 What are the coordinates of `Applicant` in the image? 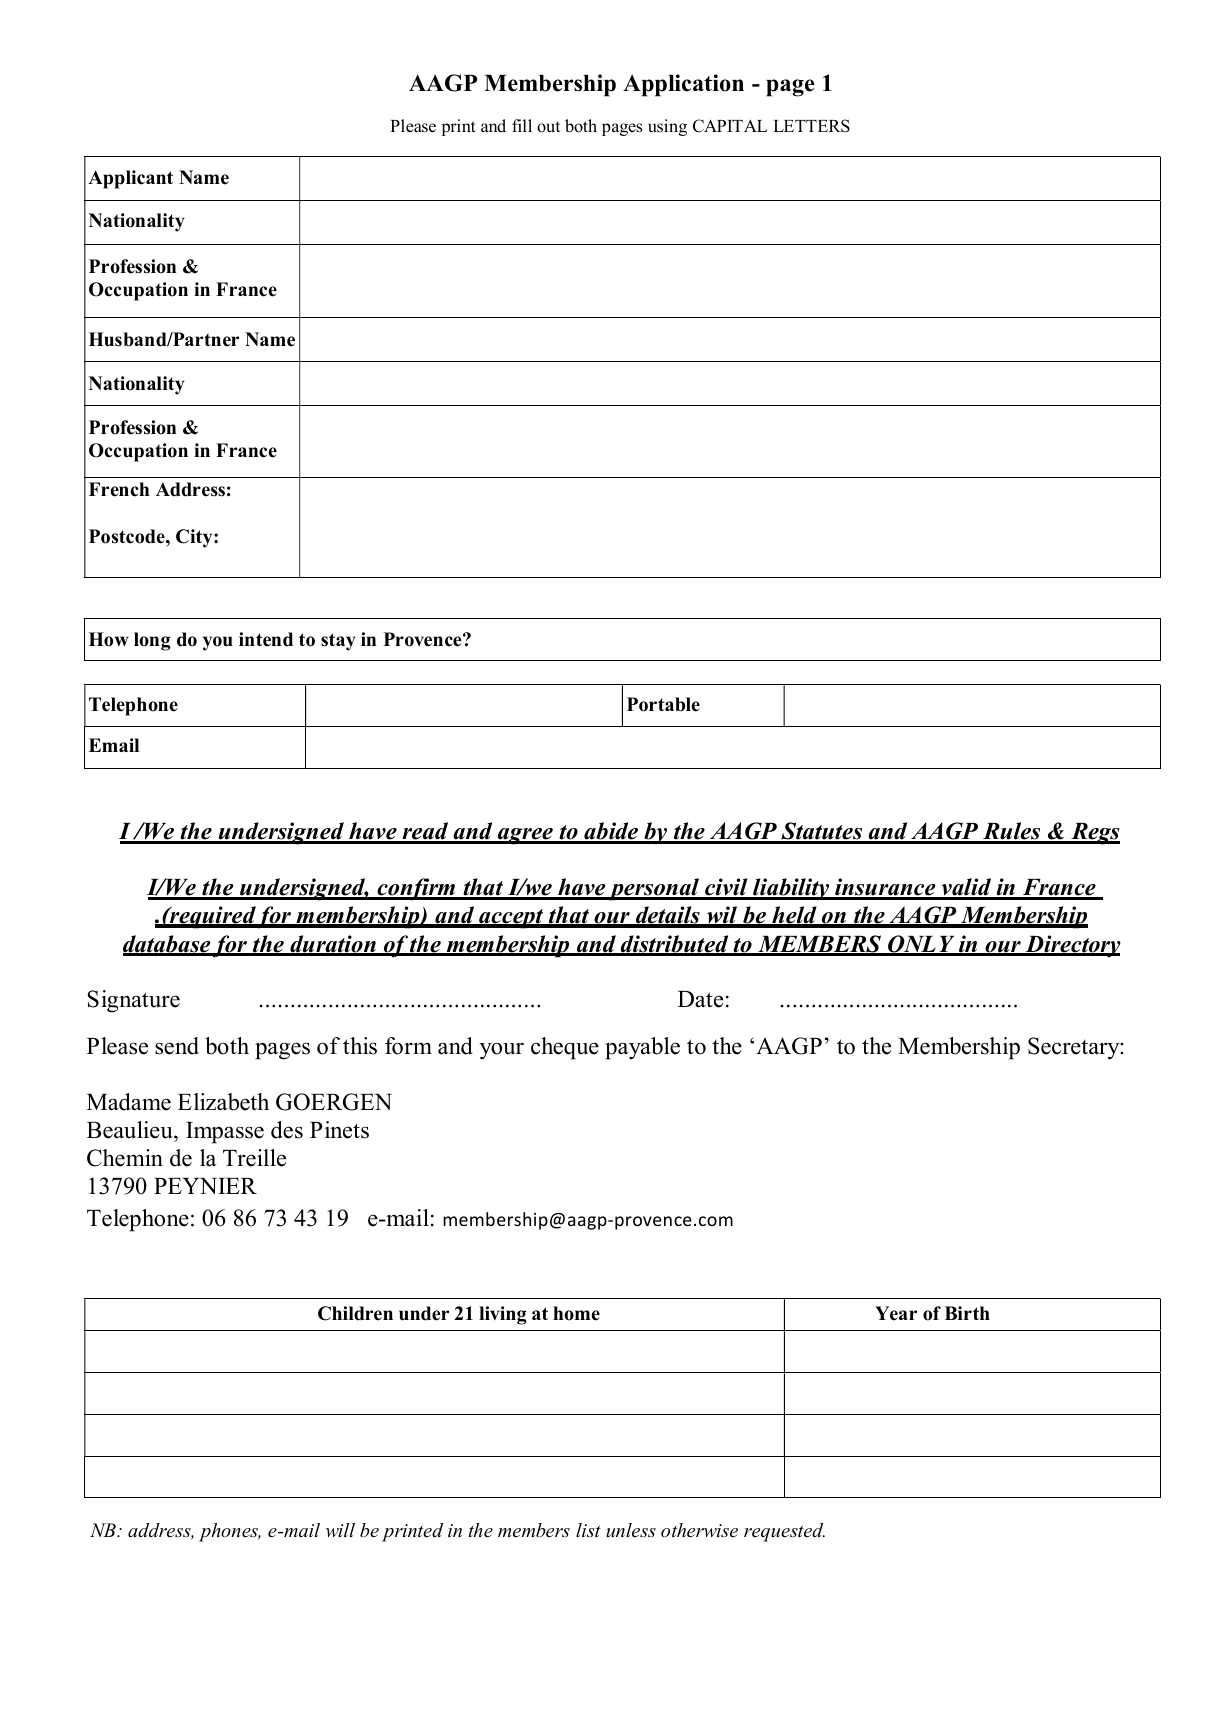 It's located at (130, 179).
